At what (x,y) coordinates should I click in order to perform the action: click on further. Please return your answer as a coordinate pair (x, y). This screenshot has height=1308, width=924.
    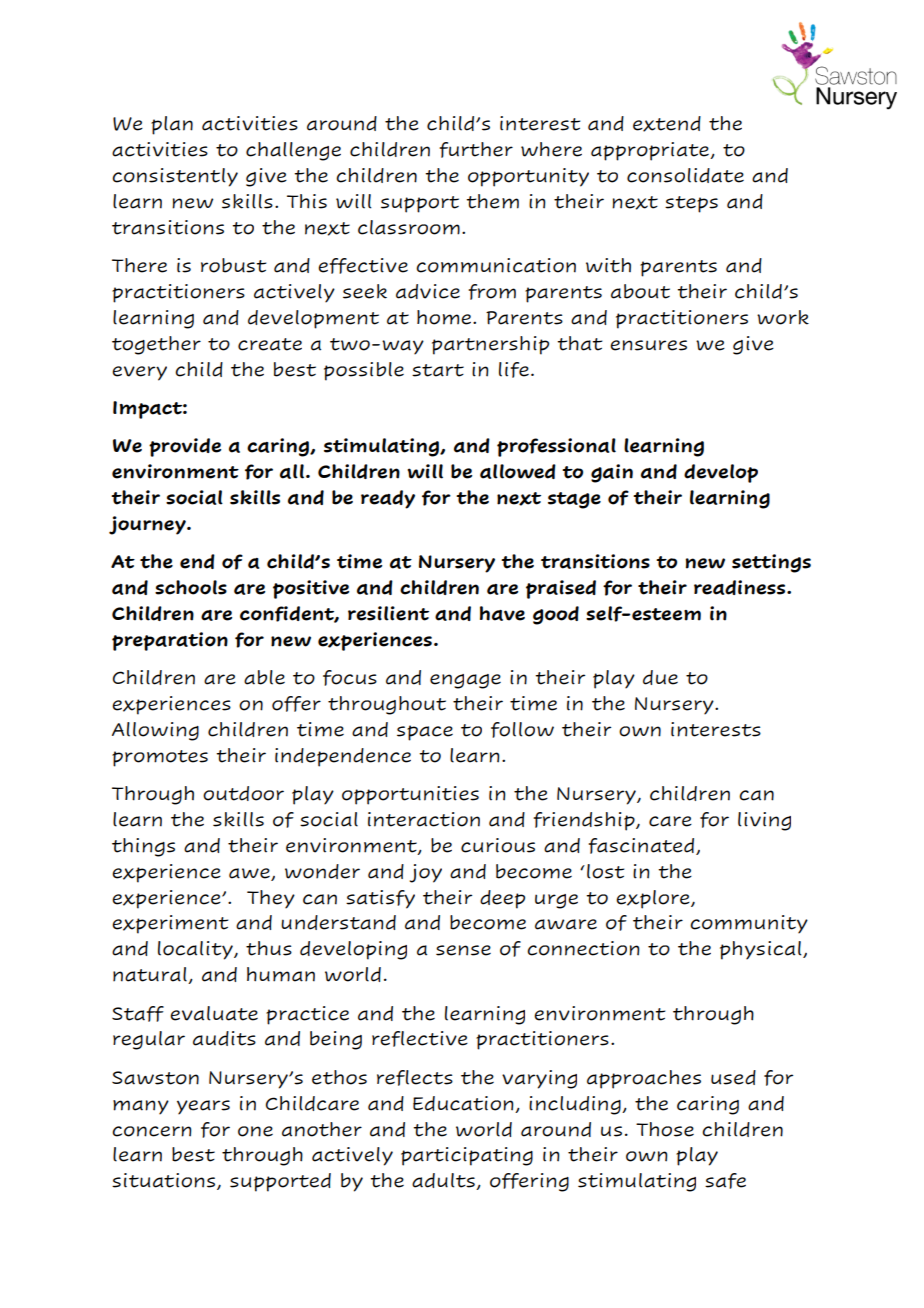
    Looking at the image, I should click on (476, 150).
